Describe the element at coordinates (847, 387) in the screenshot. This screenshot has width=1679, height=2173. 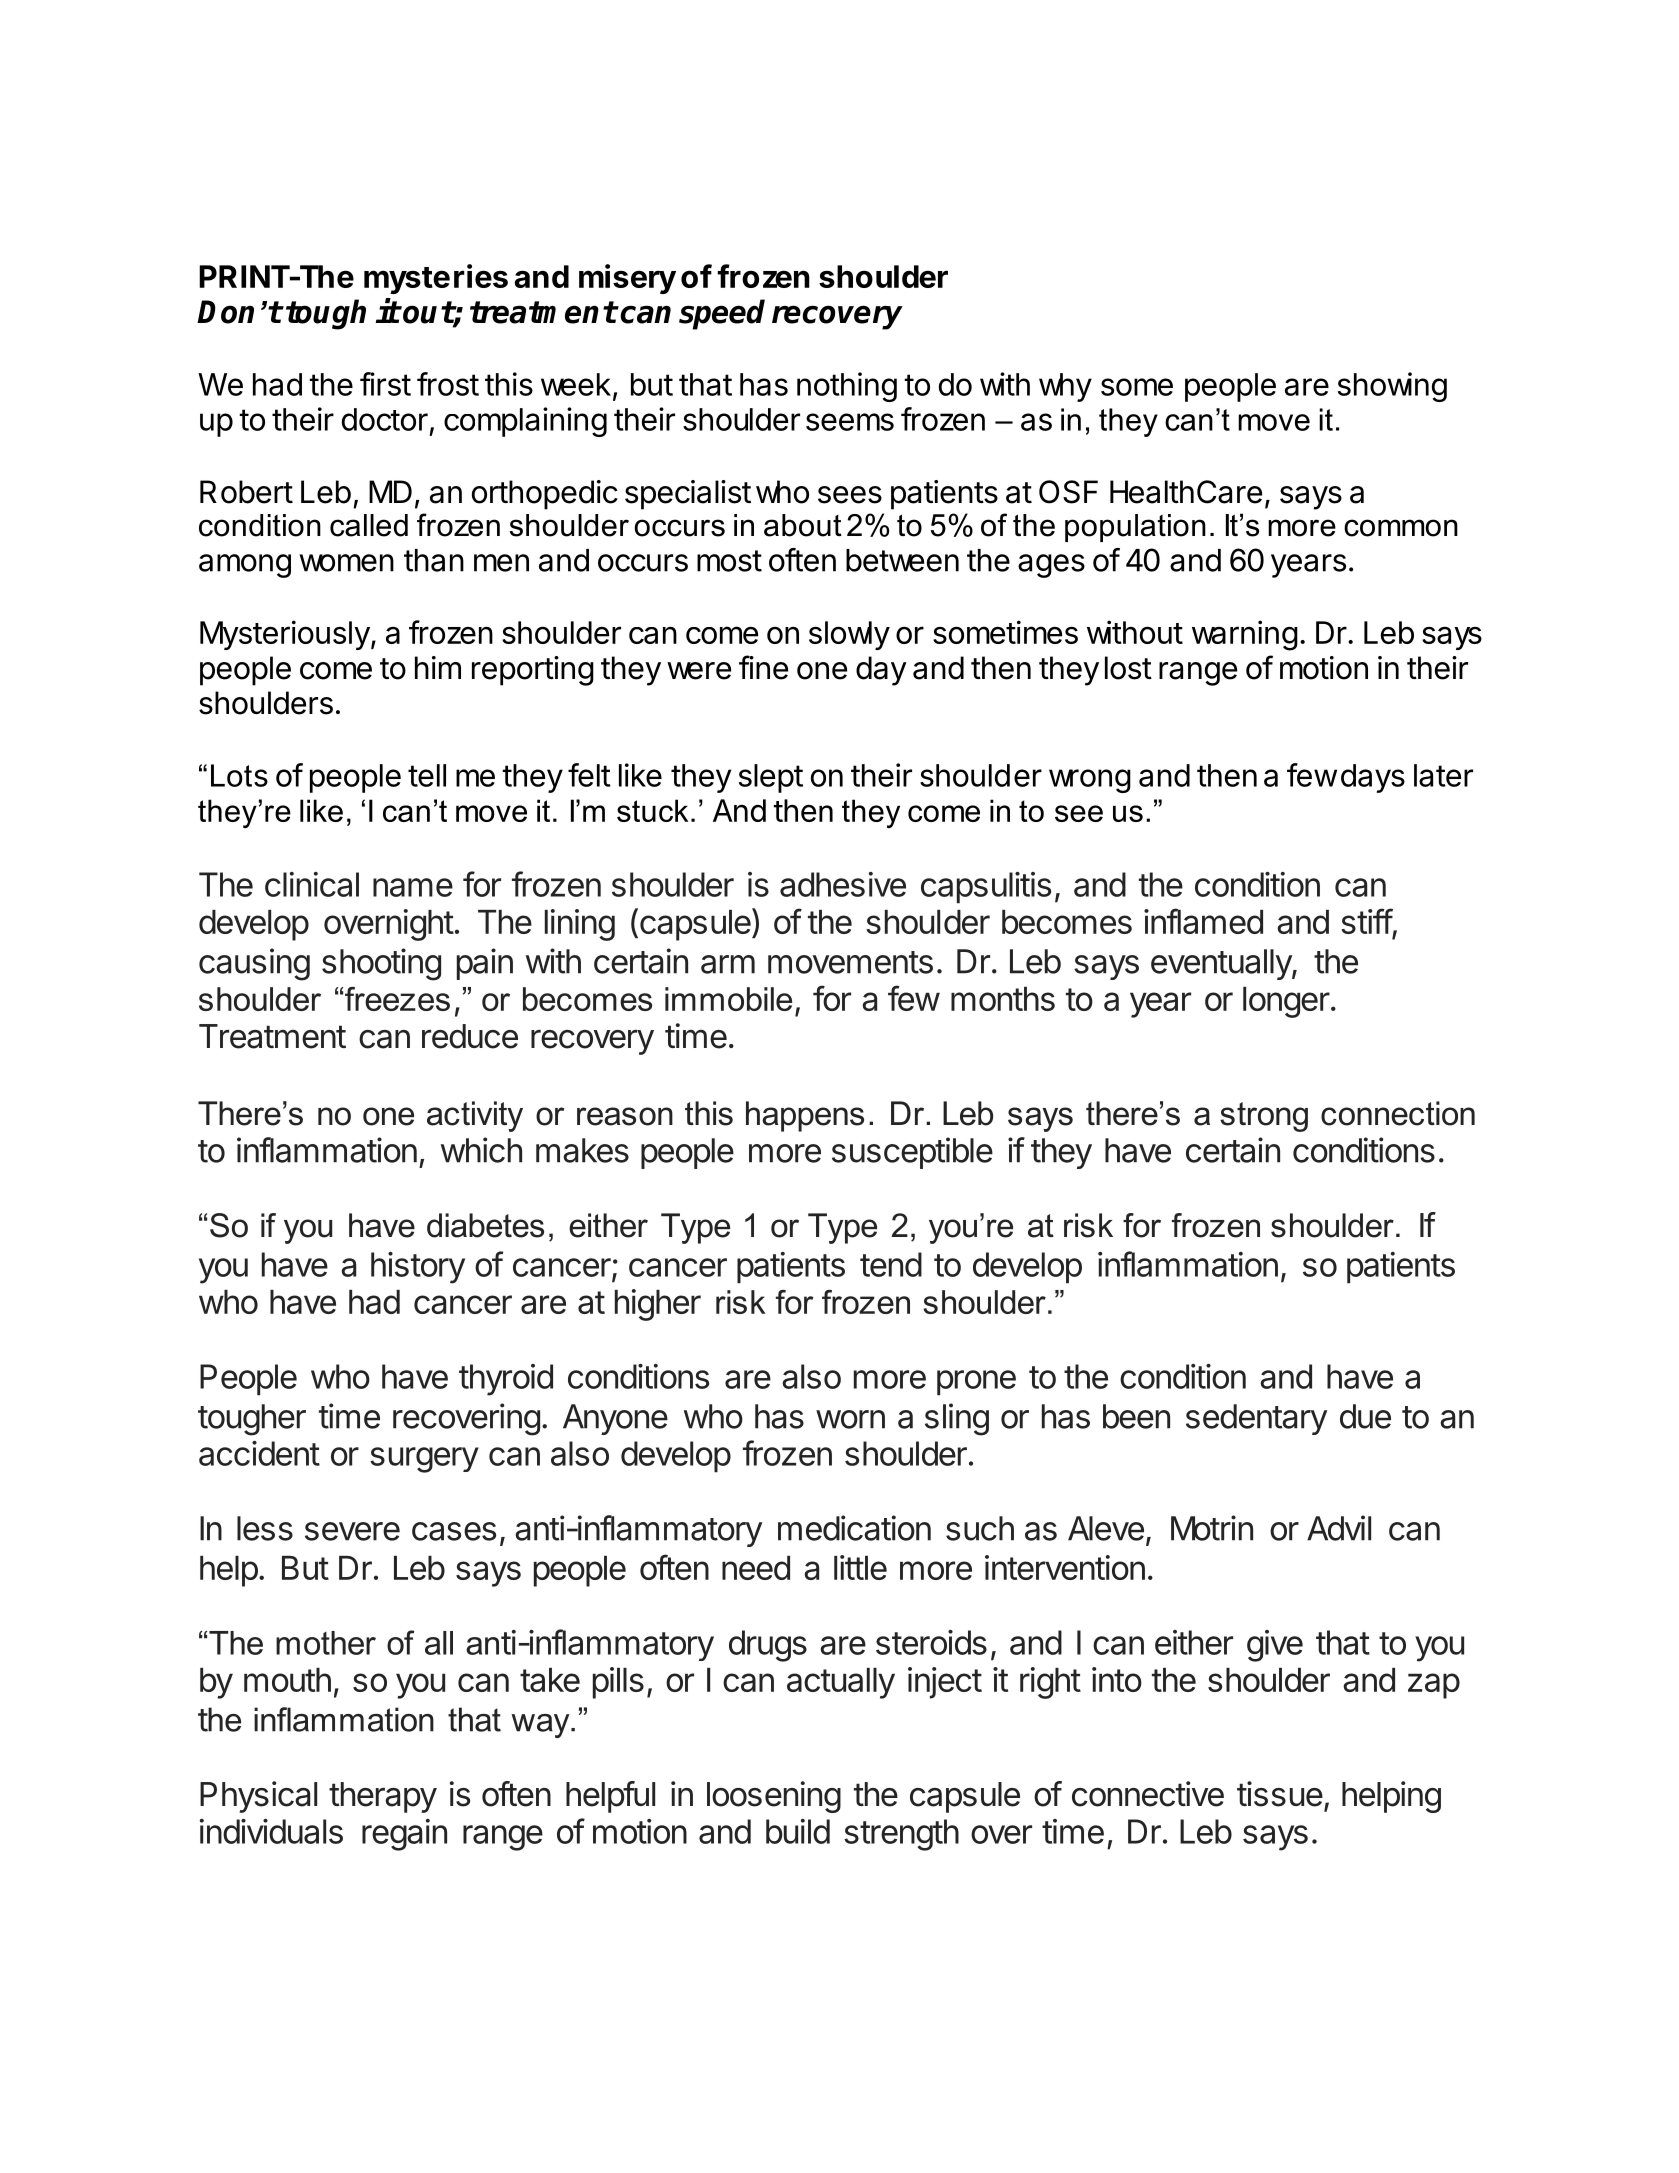
I see `nothing` at that location.
